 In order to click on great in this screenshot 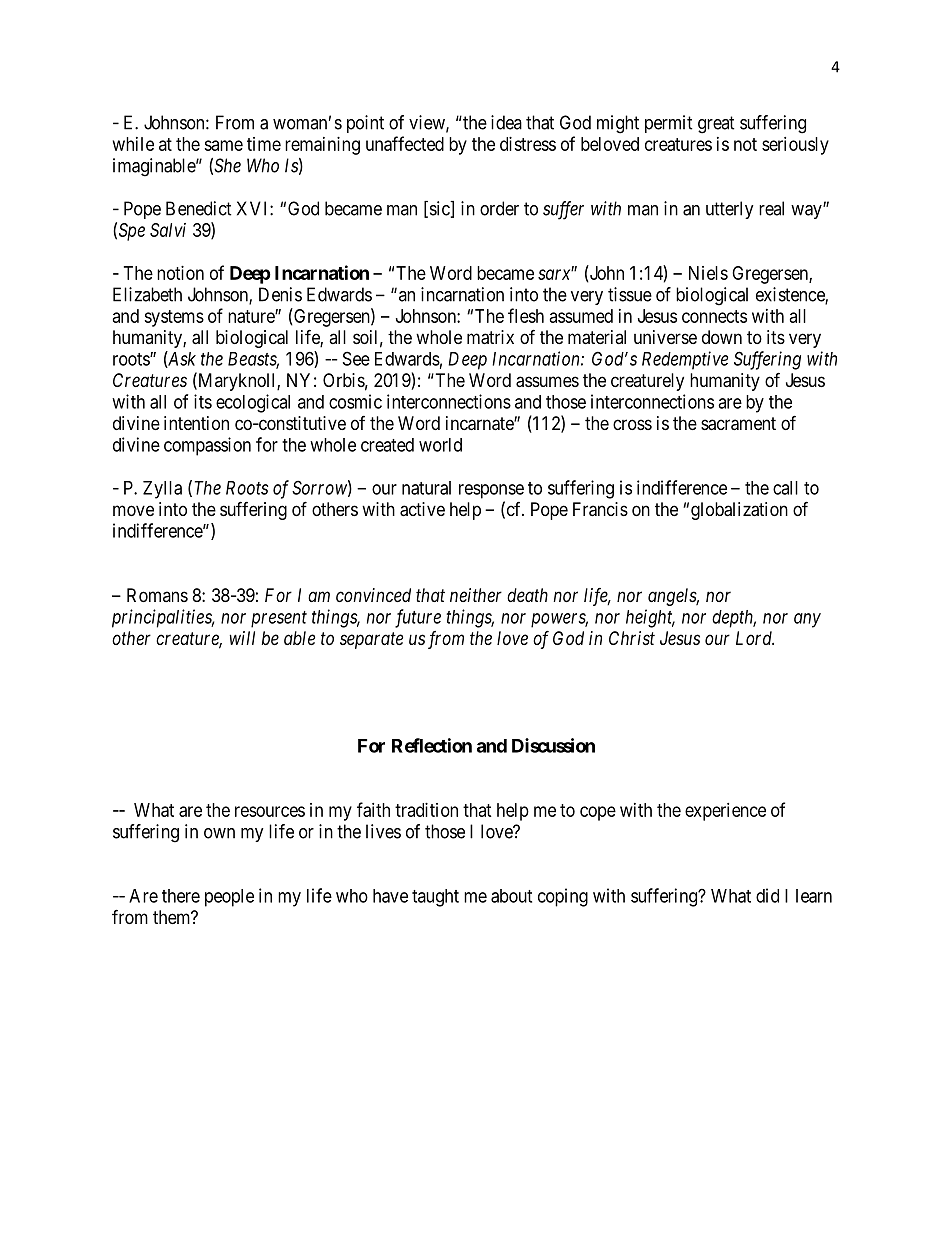, I will do `click(716, 125)`.
